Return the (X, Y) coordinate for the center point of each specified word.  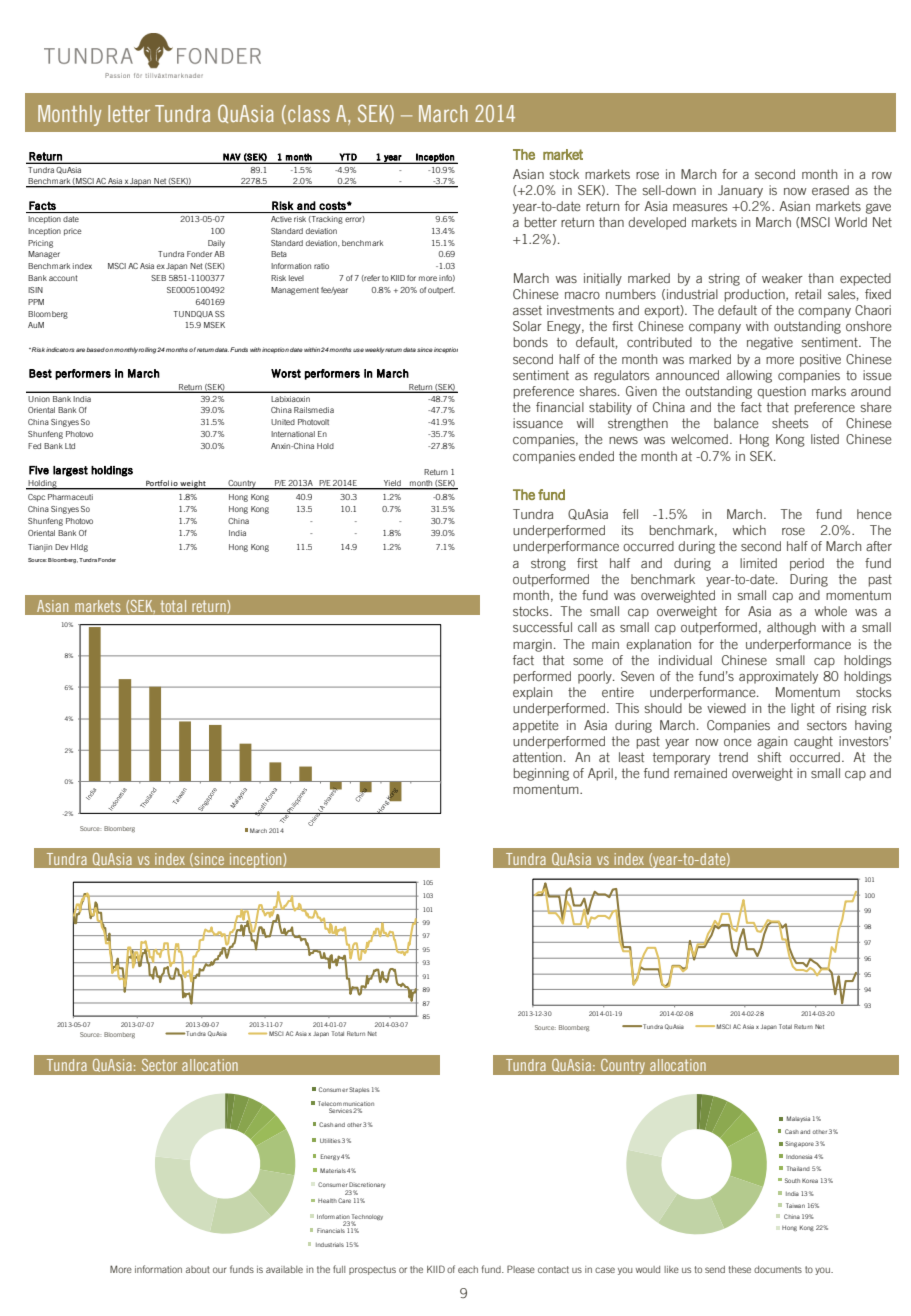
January (740, 191)
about (198, 1269)
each (468, 1269)
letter (129, 113)
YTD (348, 158)
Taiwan (795, 1205)
